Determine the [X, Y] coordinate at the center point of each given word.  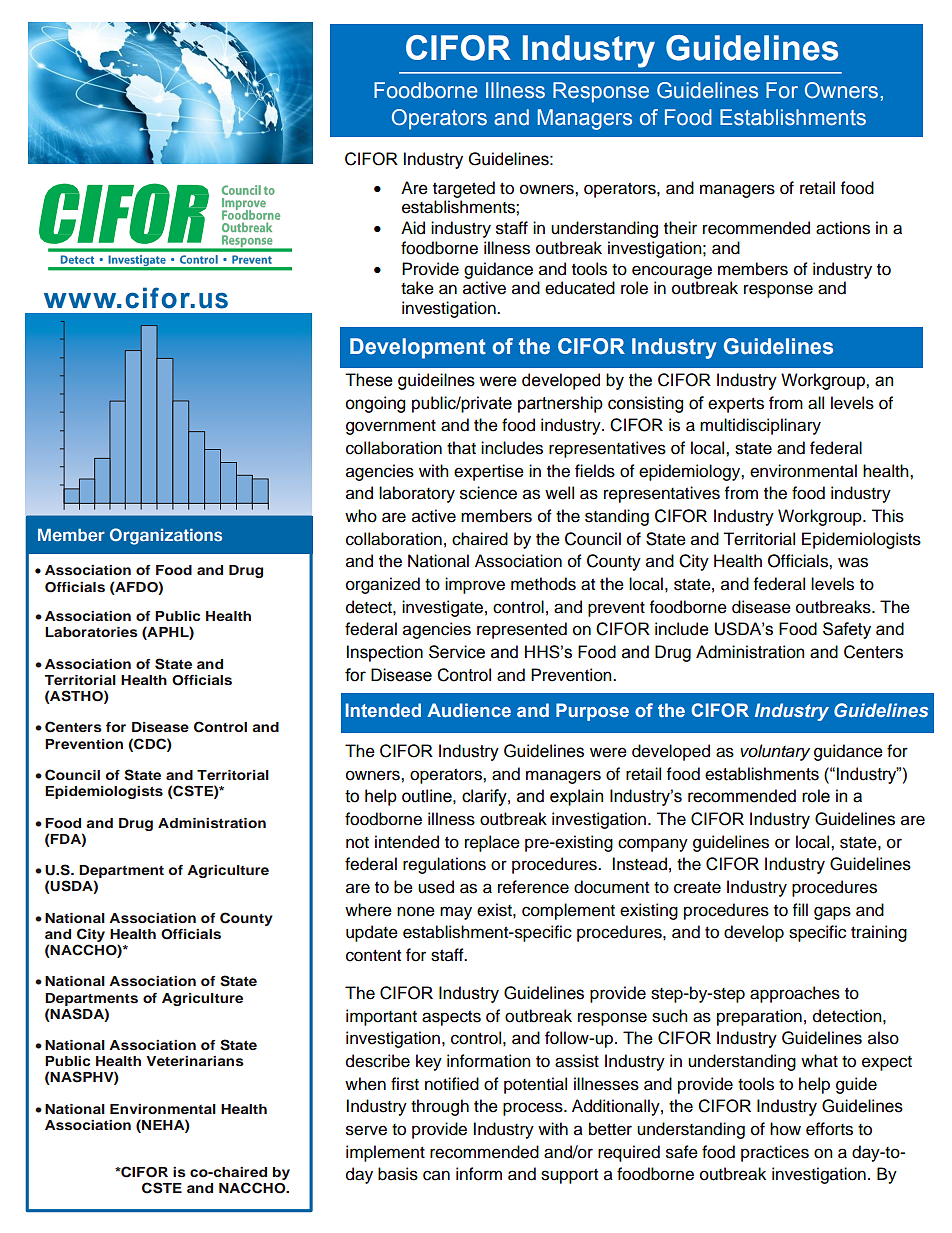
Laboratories [91, 632]
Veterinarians [195, 1061]
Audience [469, 710]
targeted [464, 189]
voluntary [775, 752]
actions [843, 228]
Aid [413, 228]
